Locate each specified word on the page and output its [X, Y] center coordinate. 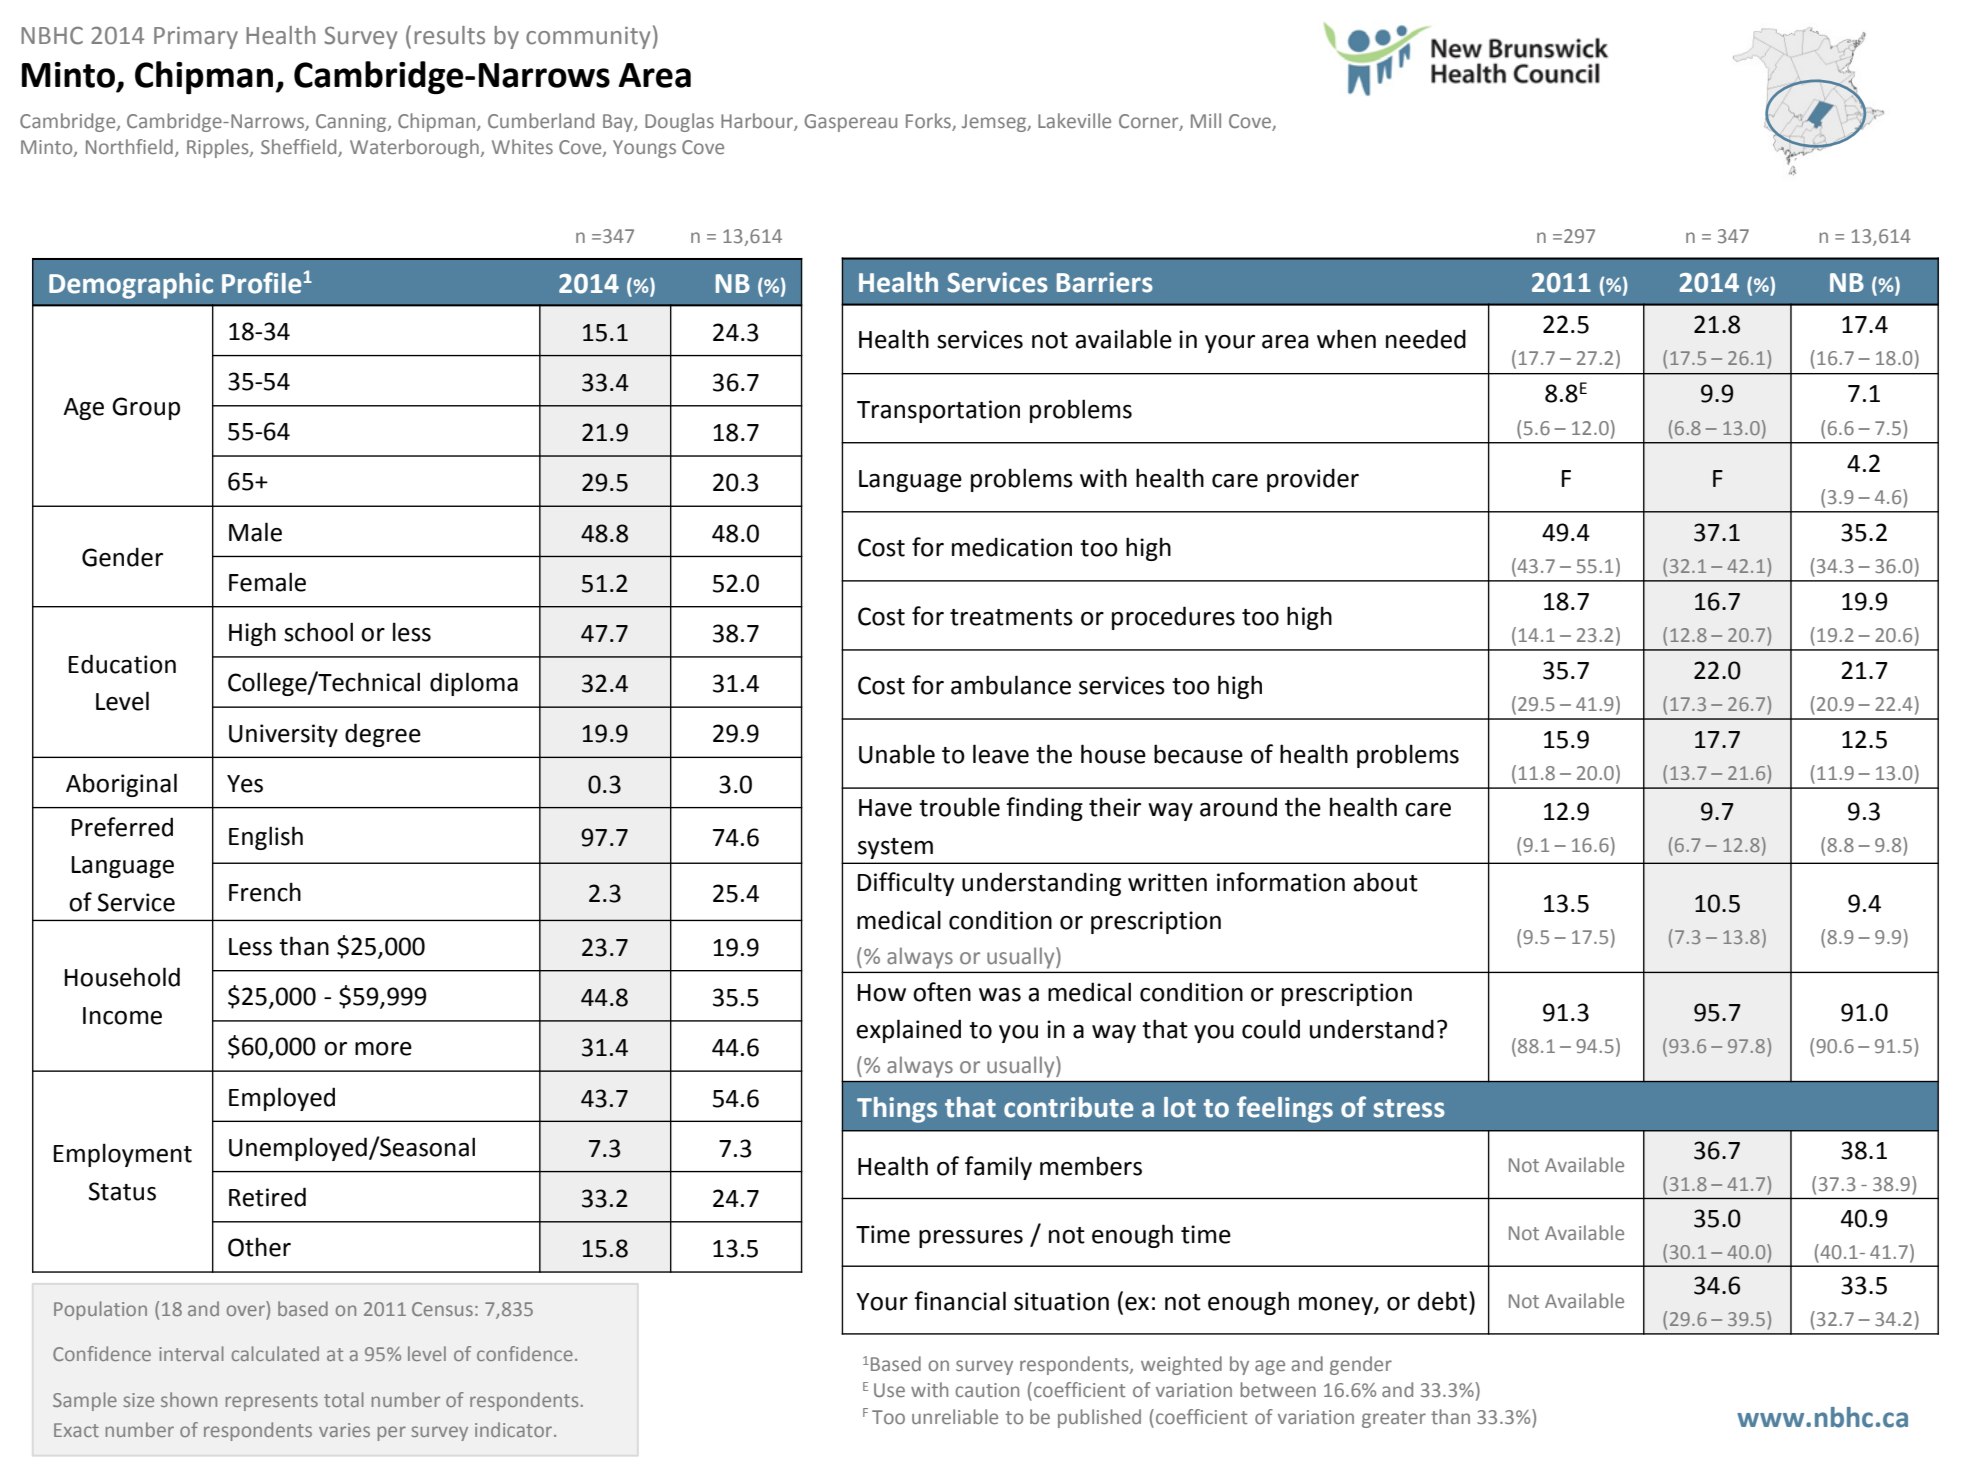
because [1198, 754]
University [283, 735]
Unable [897, 754]
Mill [1206, 120]
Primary [196, 37]
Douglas [679, 122]
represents [272, 1402]
